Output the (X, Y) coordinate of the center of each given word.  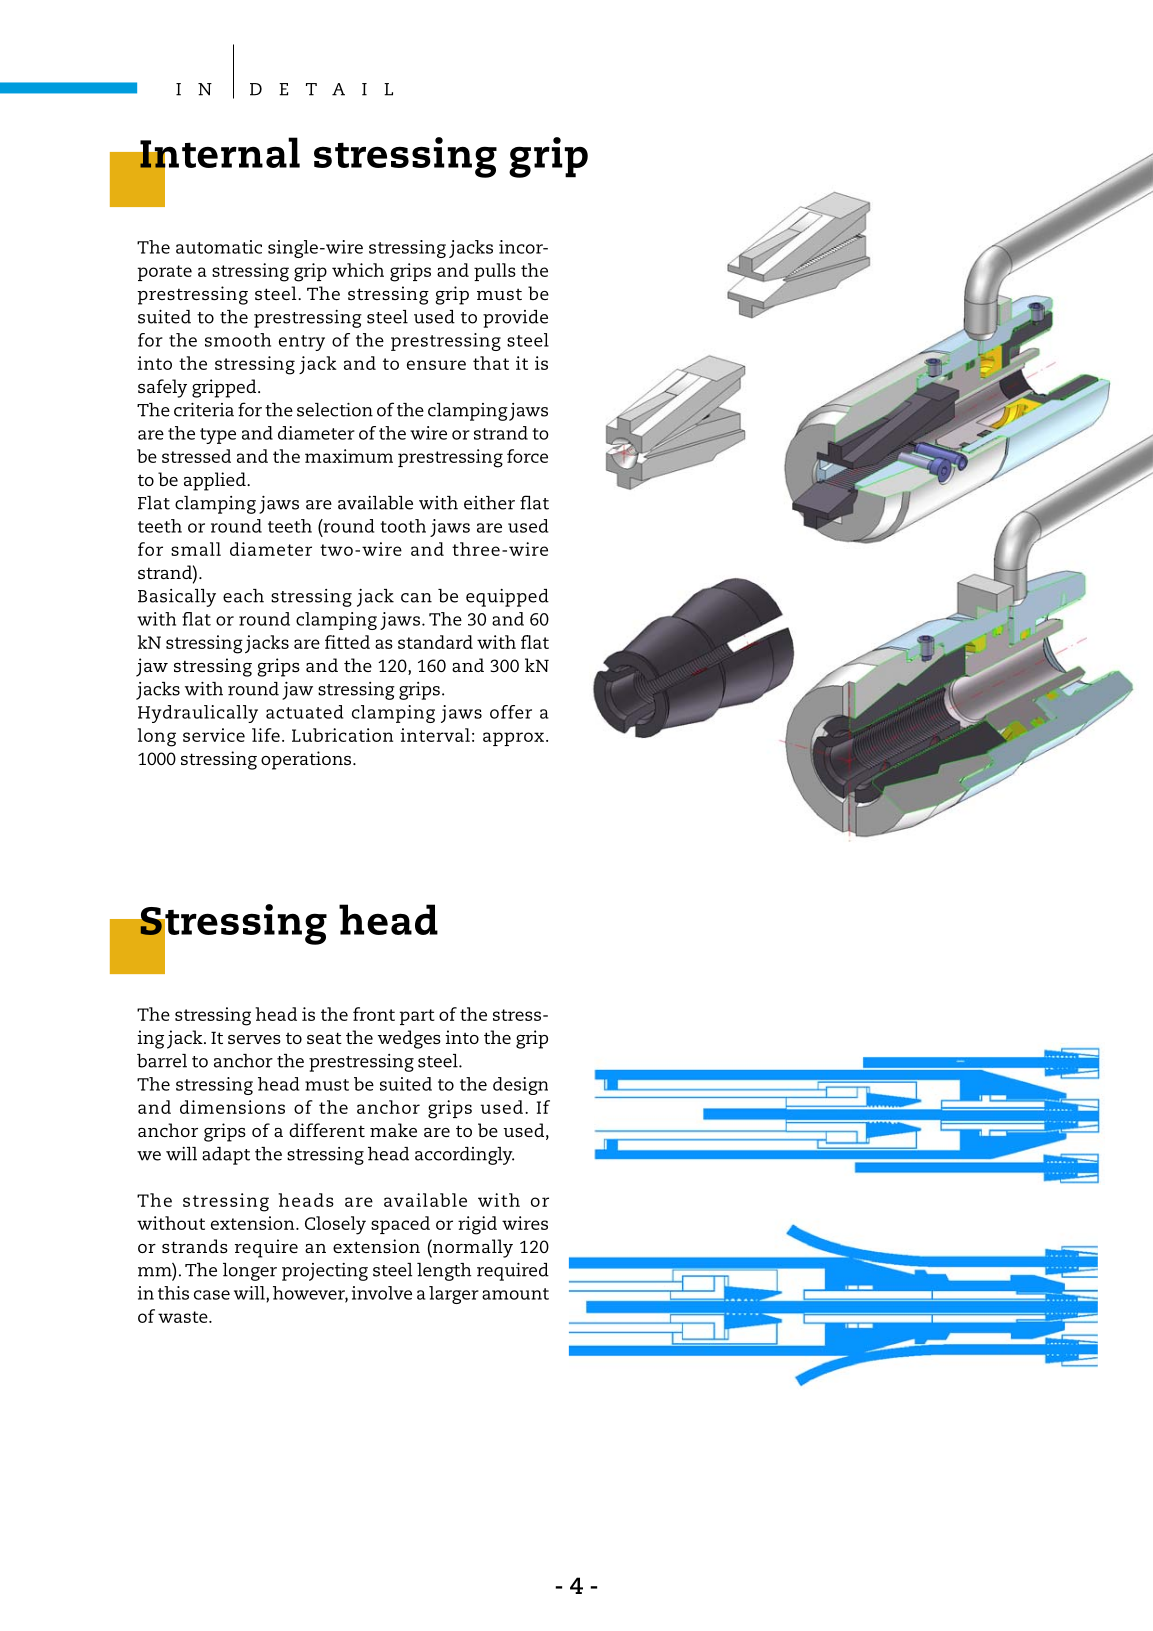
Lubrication (342, 735)
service (214, 735)
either (489, 503)
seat (324, 1038)
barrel (162, 1061)
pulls (495, 272)
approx (513, 739)
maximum (349, 456)
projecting (325, 1272)
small (196, 549)
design (520, 1086)
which (358, 270)
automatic (219, 247)
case (212, 1295)
